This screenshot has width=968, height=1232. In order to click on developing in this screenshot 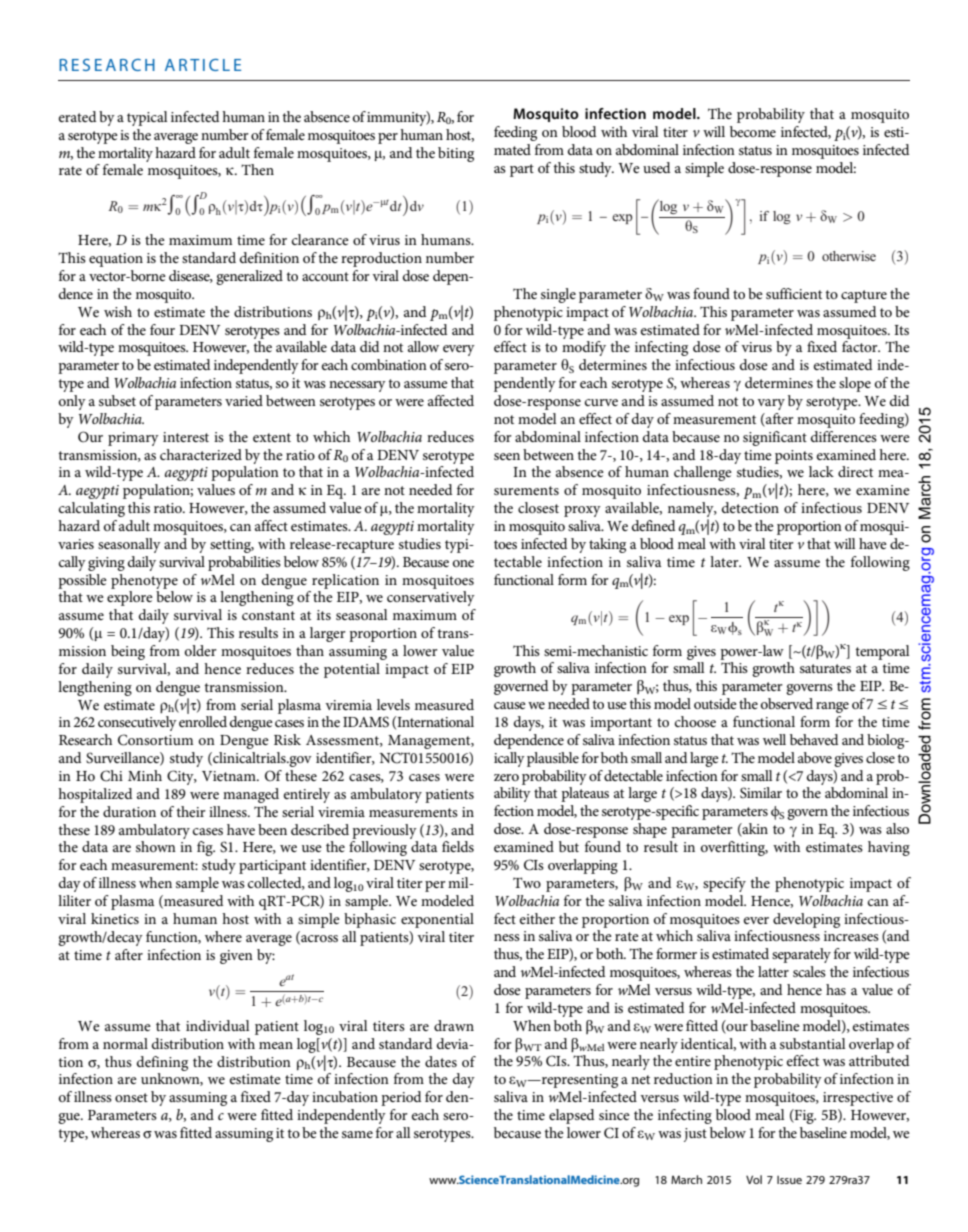, I will do `click(806, 920)`.
